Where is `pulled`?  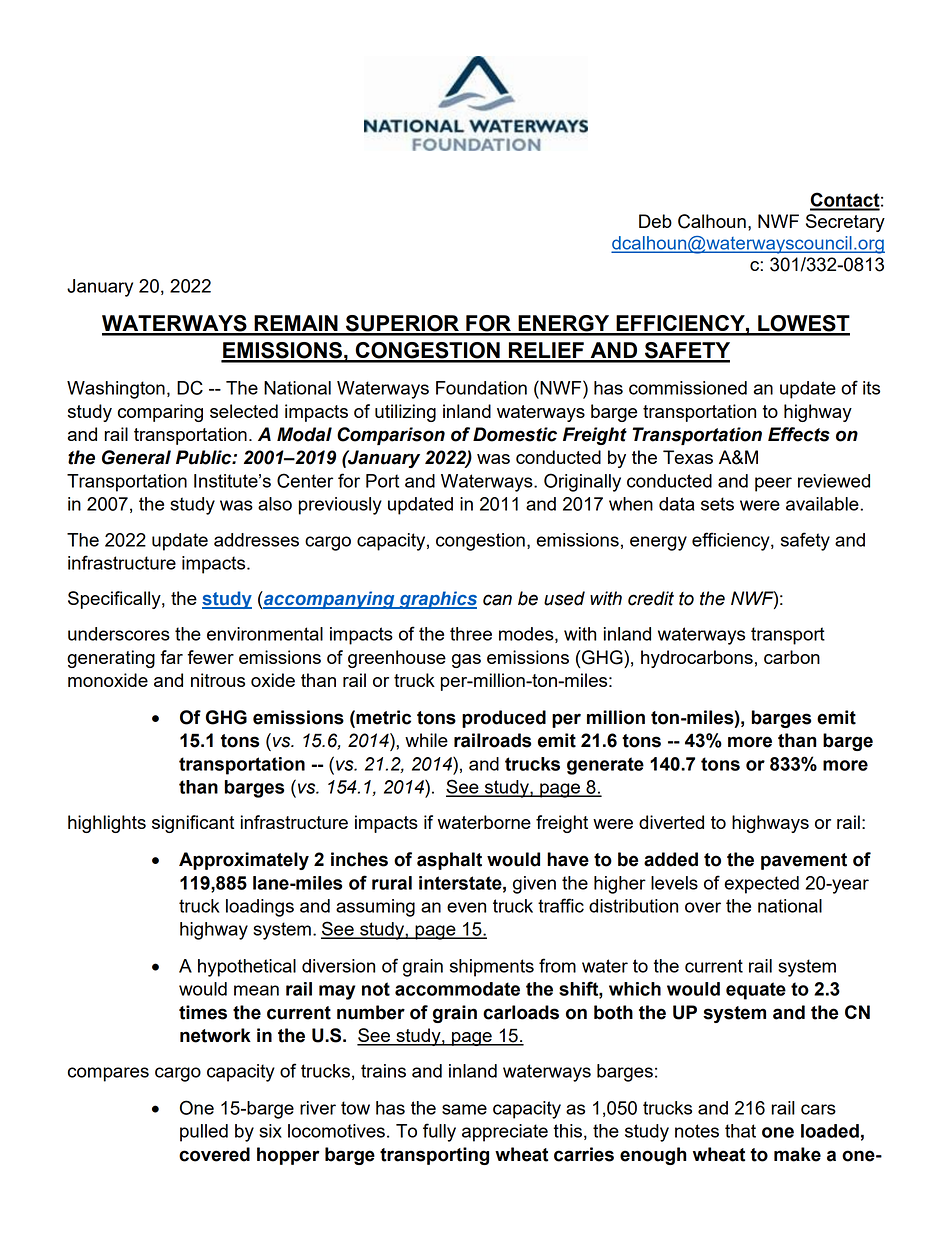 pulled is located at coordinates (204, 1133).
